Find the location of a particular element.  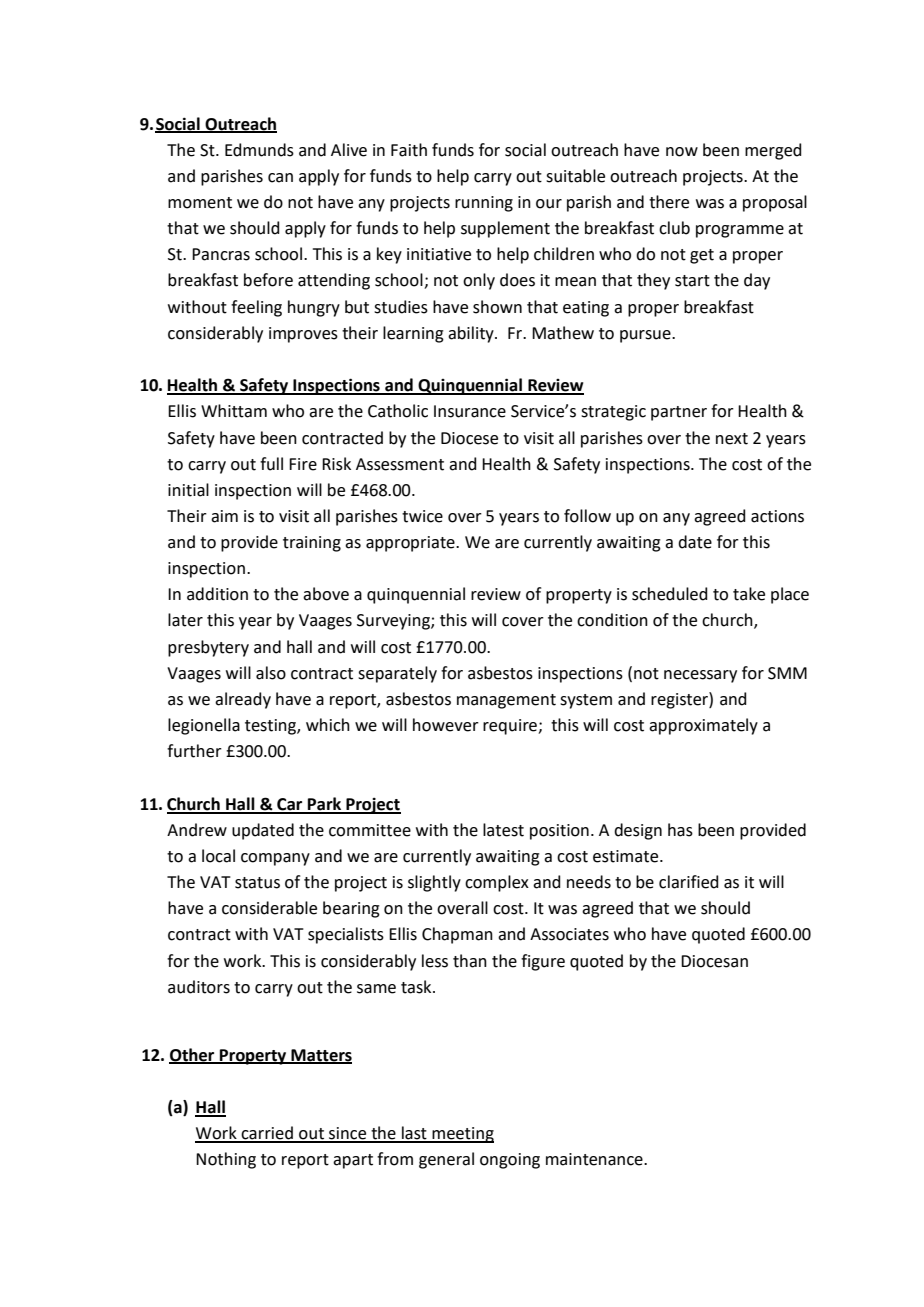

now is located at coordinates (682, 152).
